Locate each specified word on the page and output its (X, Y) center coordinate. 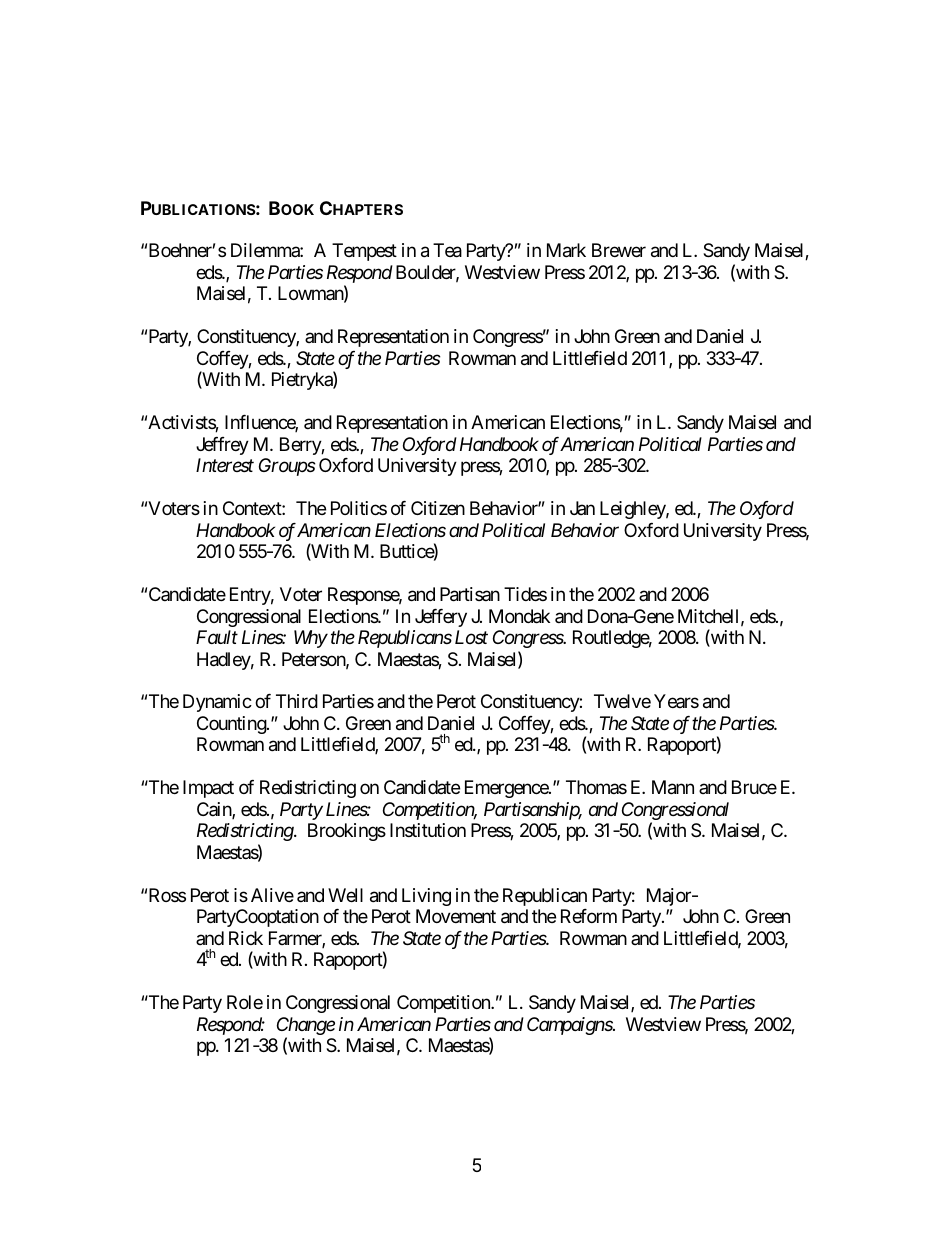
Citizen (438, 508)
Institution (428, 830)
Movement (456, 916)
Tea (447, 250)
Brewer (619, 250)
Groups (287, 467)
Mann (673, 787)
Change (306, 1027)
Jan (582, 508)
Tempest (364, 252)
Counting (232, 725)
